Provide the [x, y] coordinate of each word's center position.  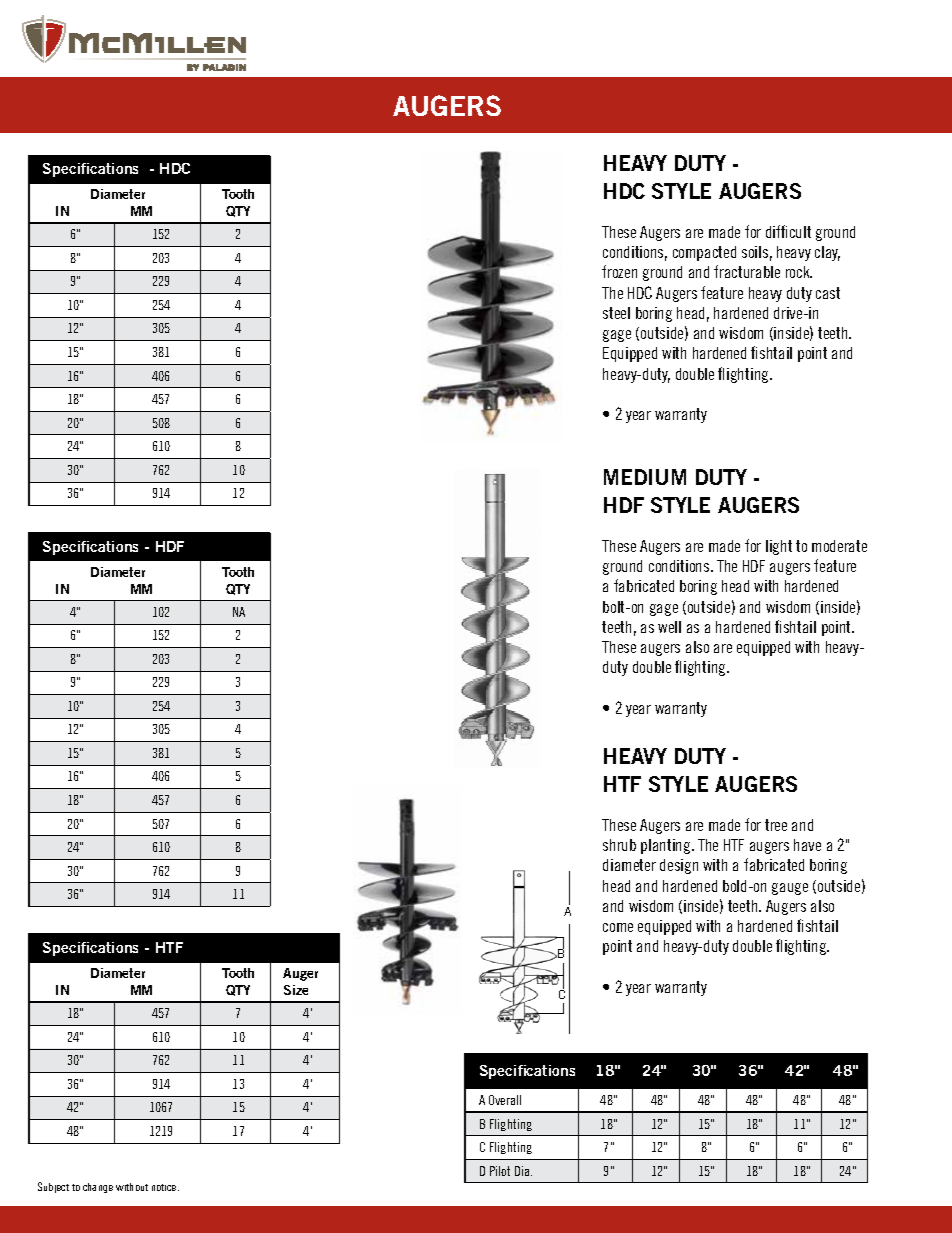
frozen [619, 271]
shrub [619, 845]
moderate [839, 546]
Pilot [500, 1171]
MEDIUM [645, 477]
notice [165, 1187]
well [669, 627]
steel [616, 313]
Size [296, 990]
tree [776, 825]
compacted [704, 253]
